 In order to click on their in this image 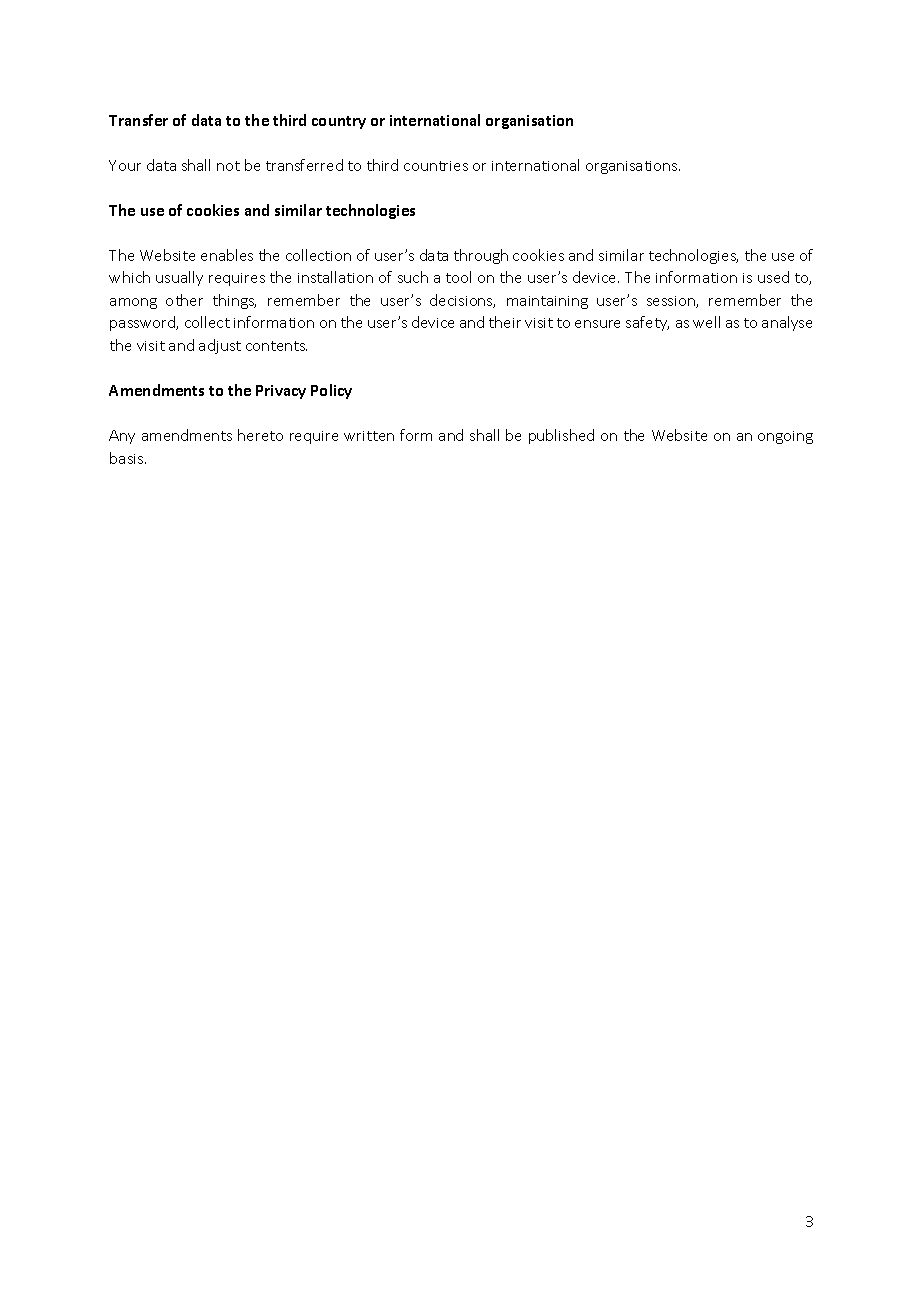, I will do `click(505, 322)`.
